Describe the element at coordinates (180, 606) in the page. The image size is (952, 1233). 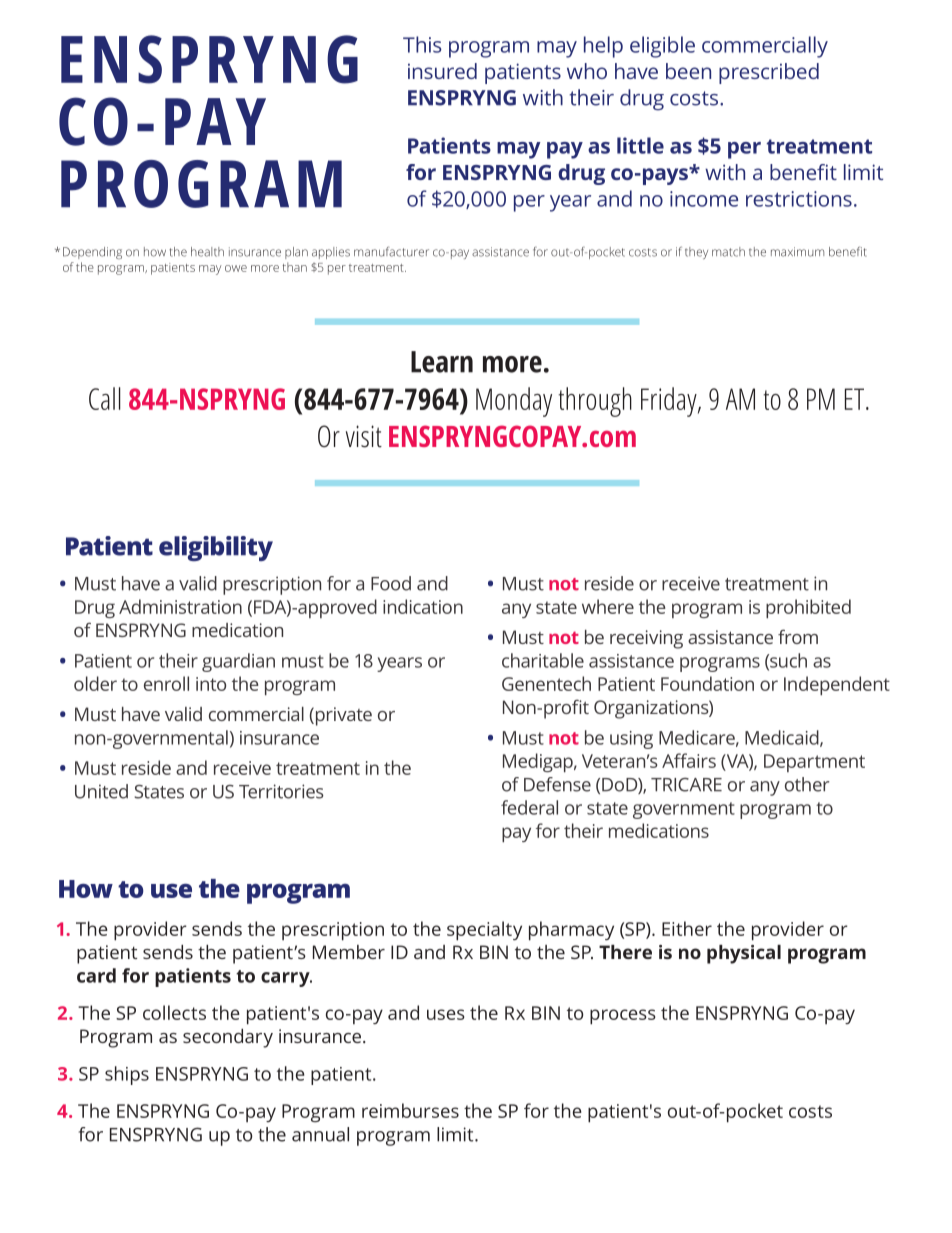
I see `Administration` at that location.
